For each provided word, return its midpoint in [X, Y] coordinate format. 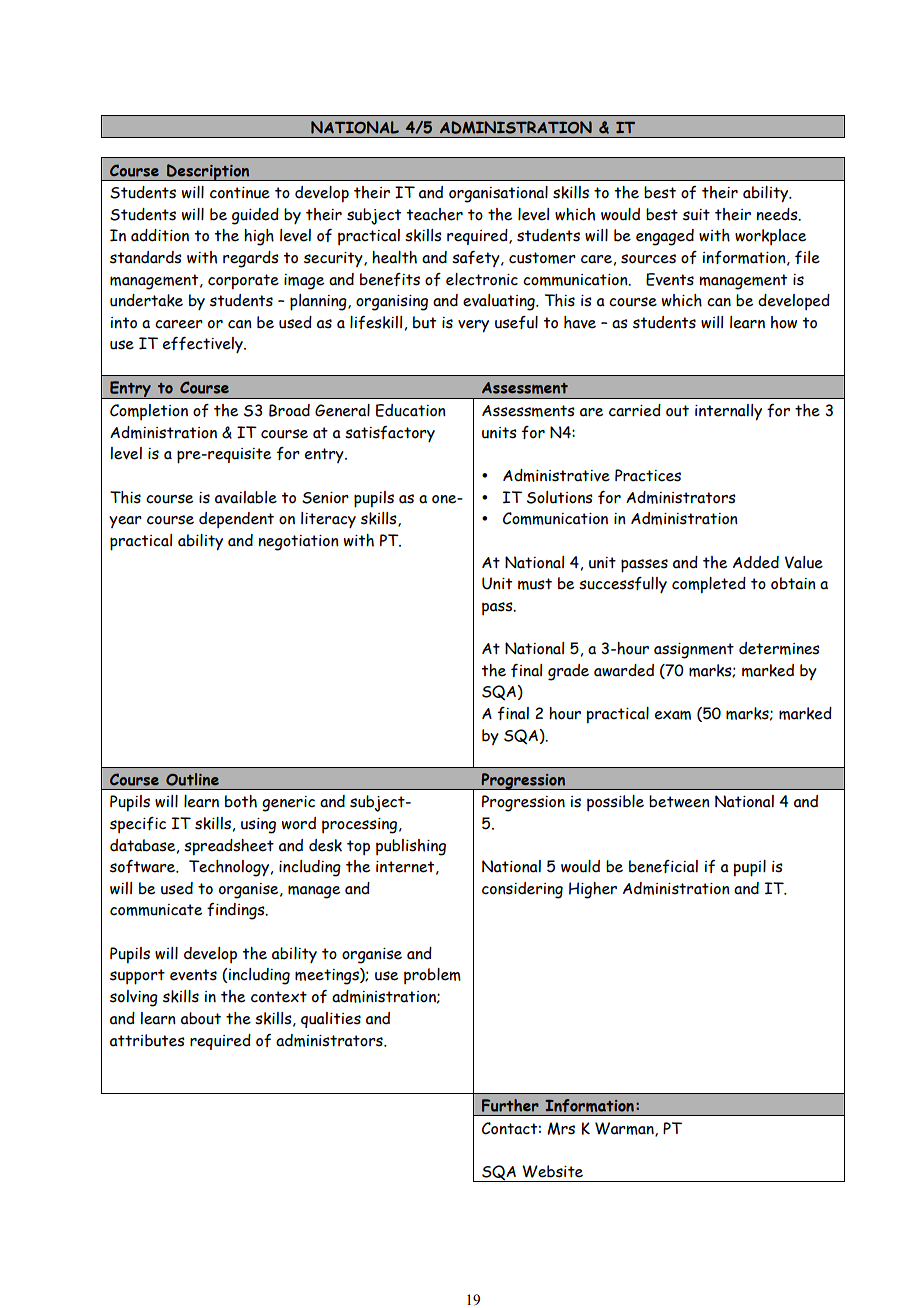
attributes [147, 1040]
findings [237, 911]
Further [510, 1105]
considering [522, 890]
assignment [694, 651]
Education [411, 410]
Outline [192, 779]
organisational [498, 194]
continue [240, 193]
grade [568, 672]
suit [696, 215]
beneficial [663, 866]
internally [728, 412]
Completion [149, 412]
